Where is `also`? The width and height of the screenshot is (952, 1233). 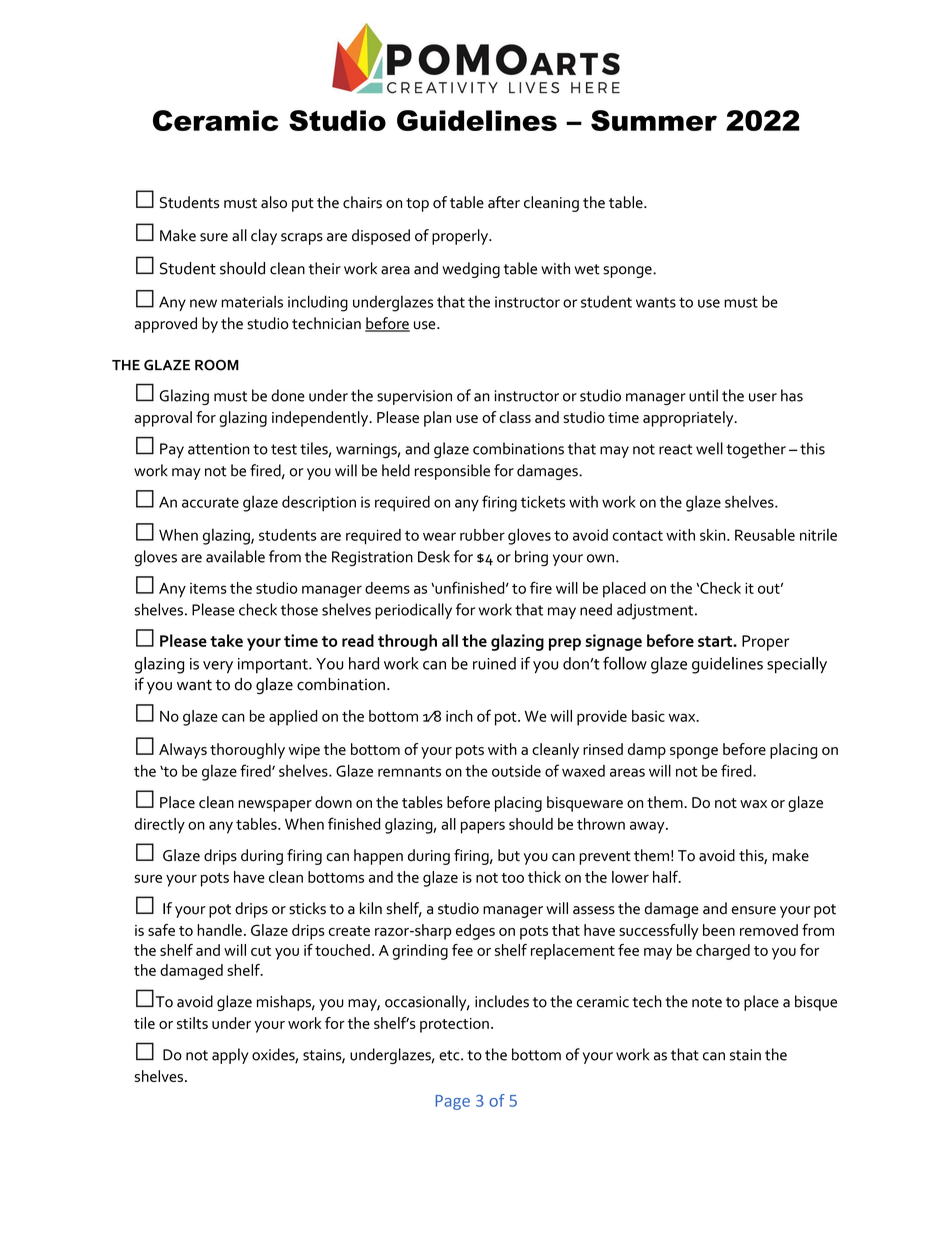
also is located at coordinates (274, 202).
